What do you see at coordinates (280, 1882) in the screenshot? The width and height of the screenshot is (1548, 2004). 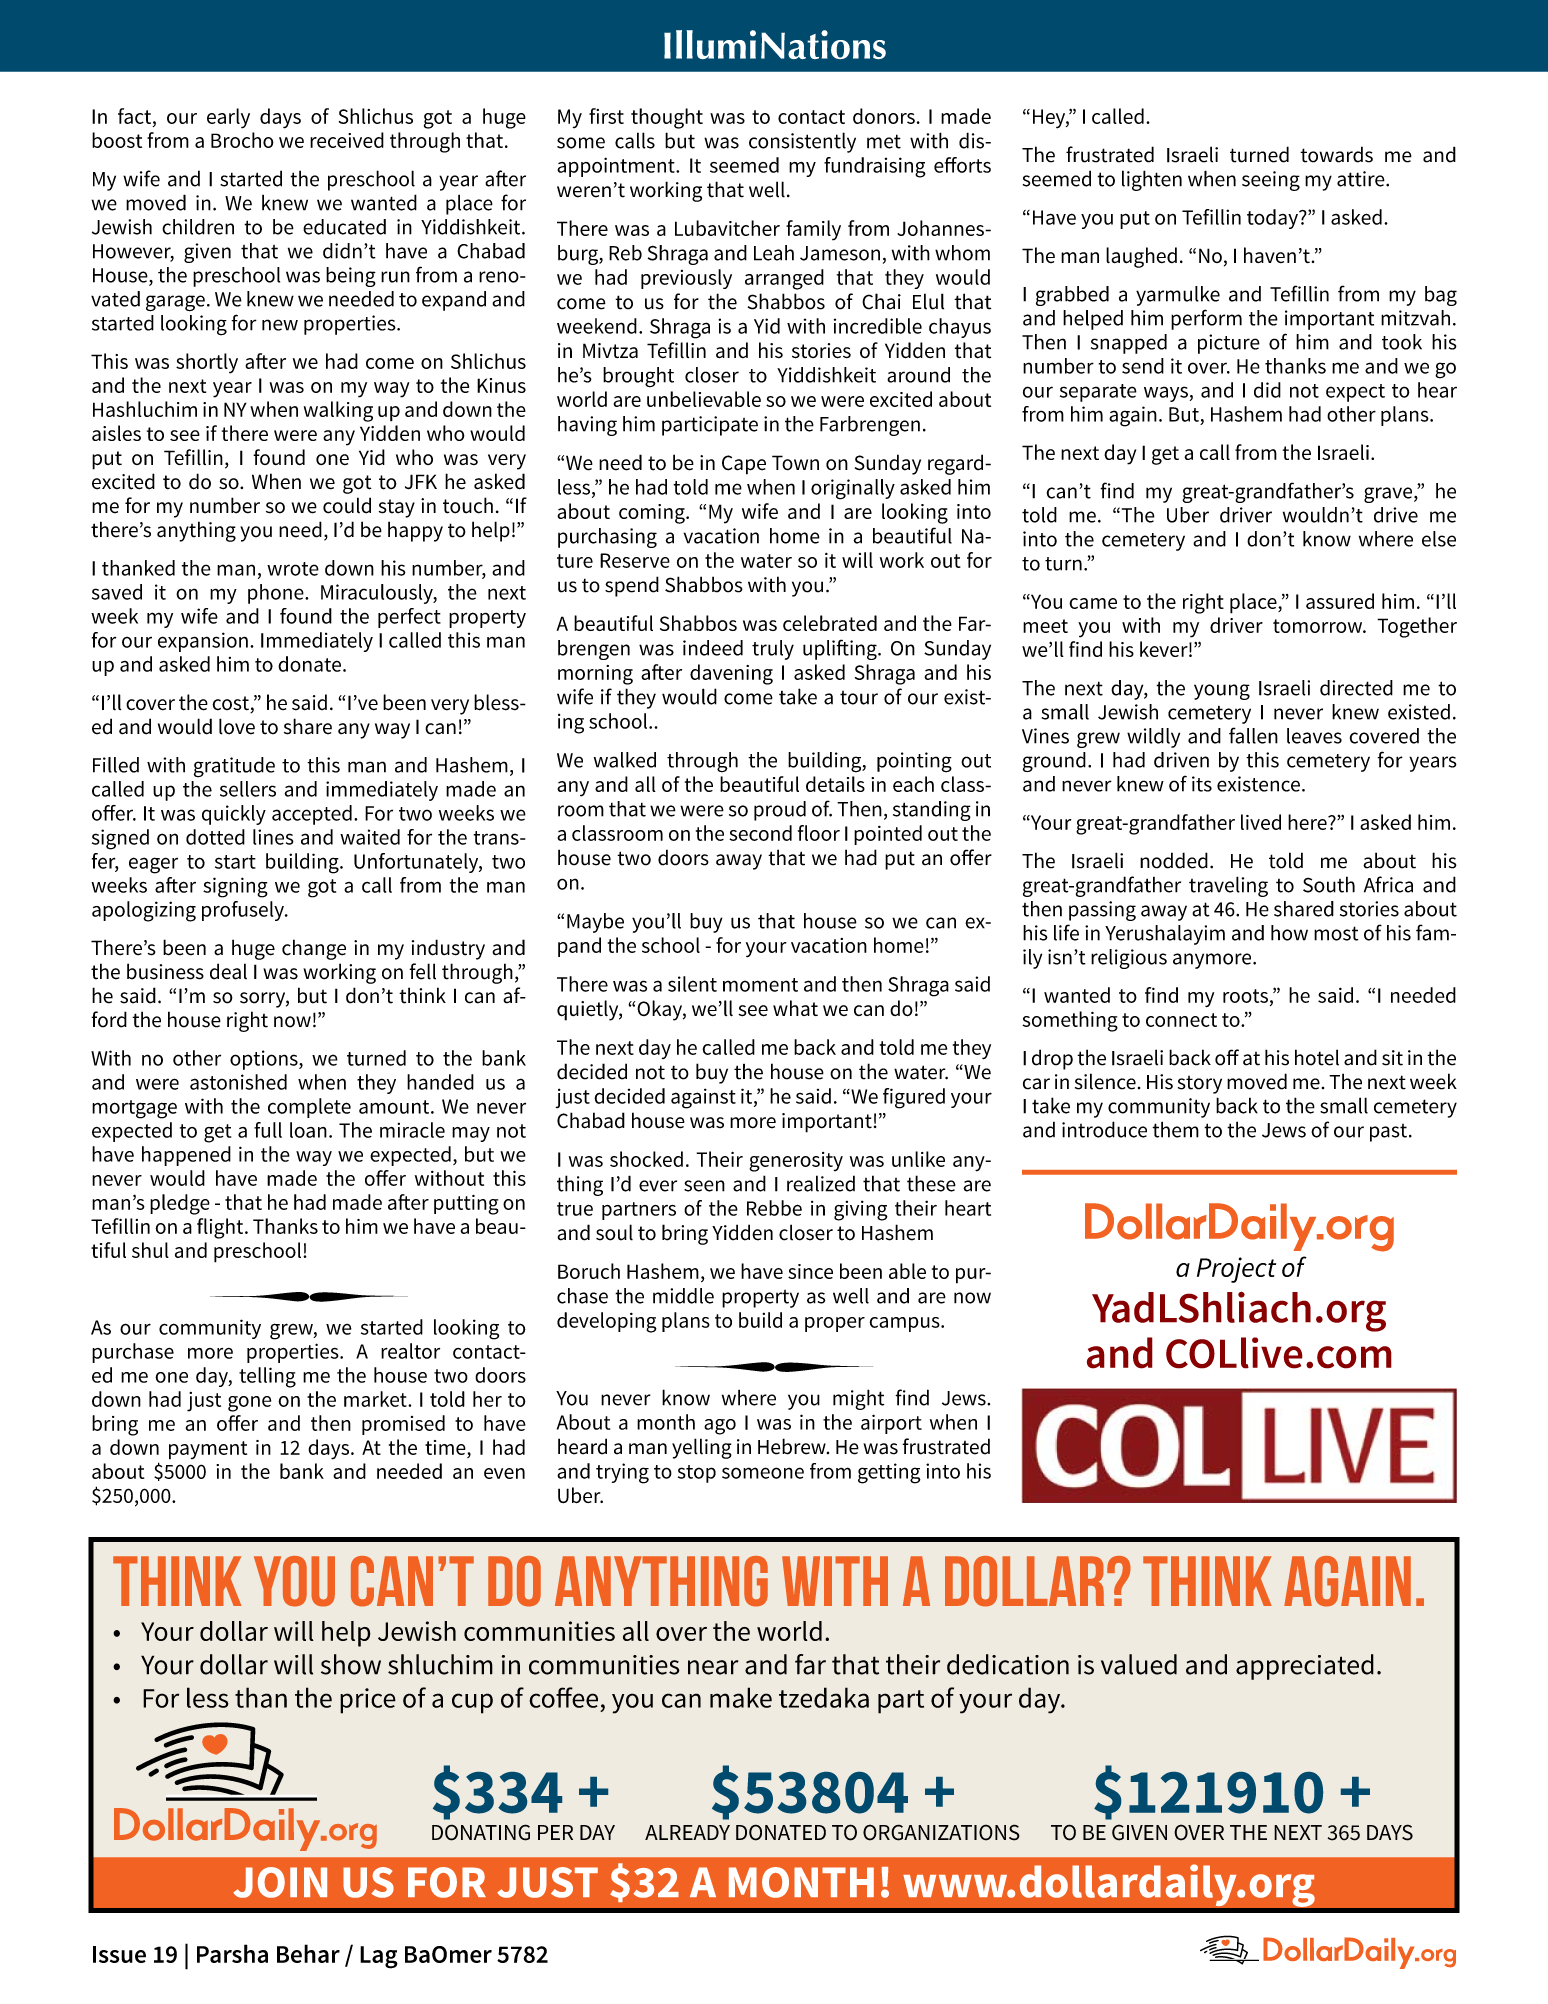 I see `JOIN` at bounding box center [280, 1882].
